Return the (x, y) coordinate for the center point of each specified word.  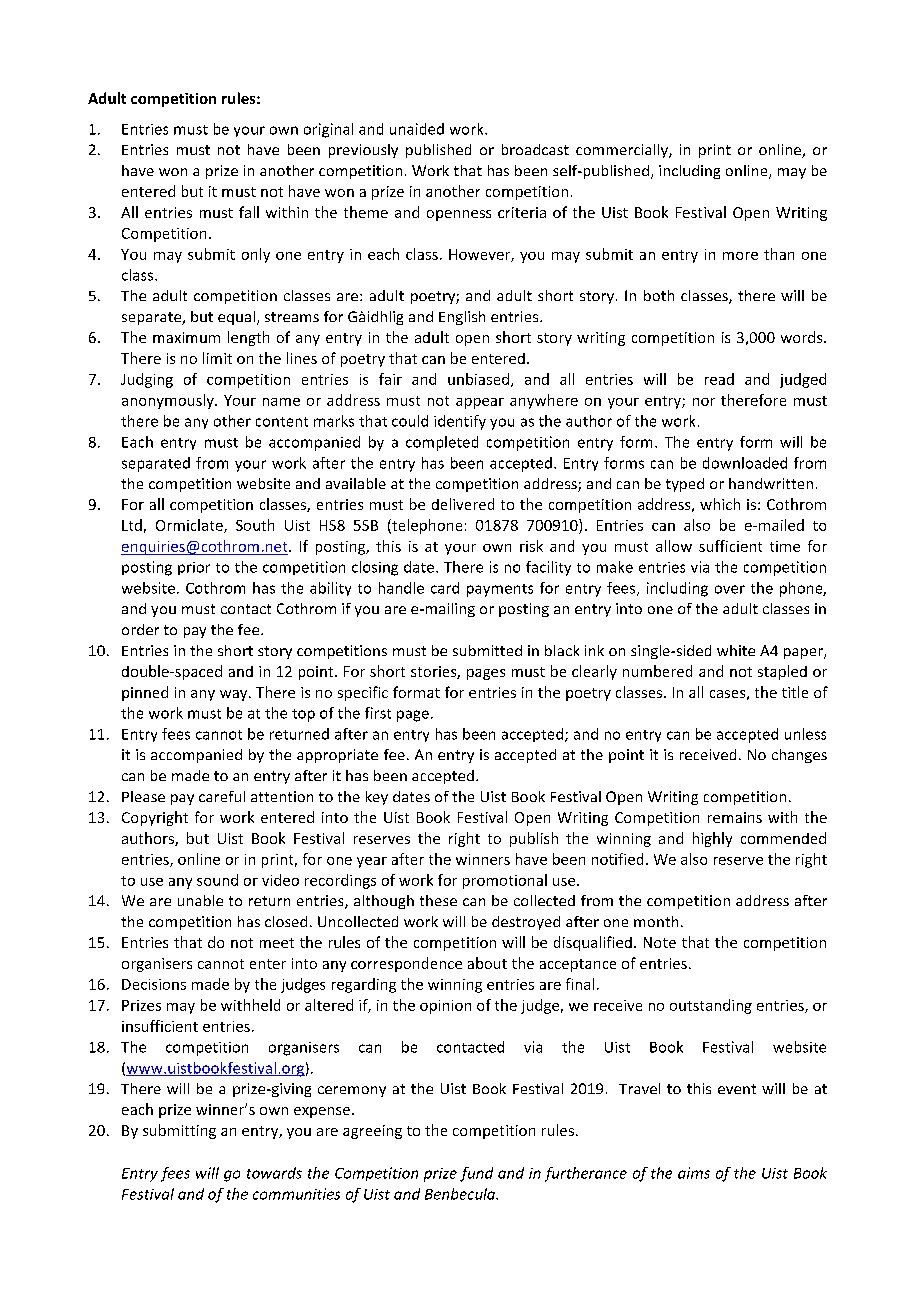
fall (249, 212)
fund (476, 1174)
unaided (417, 129)
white (736, 650)
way (235, 695)
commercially (623, 151)
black (562, 650)
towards (274, 1173)
